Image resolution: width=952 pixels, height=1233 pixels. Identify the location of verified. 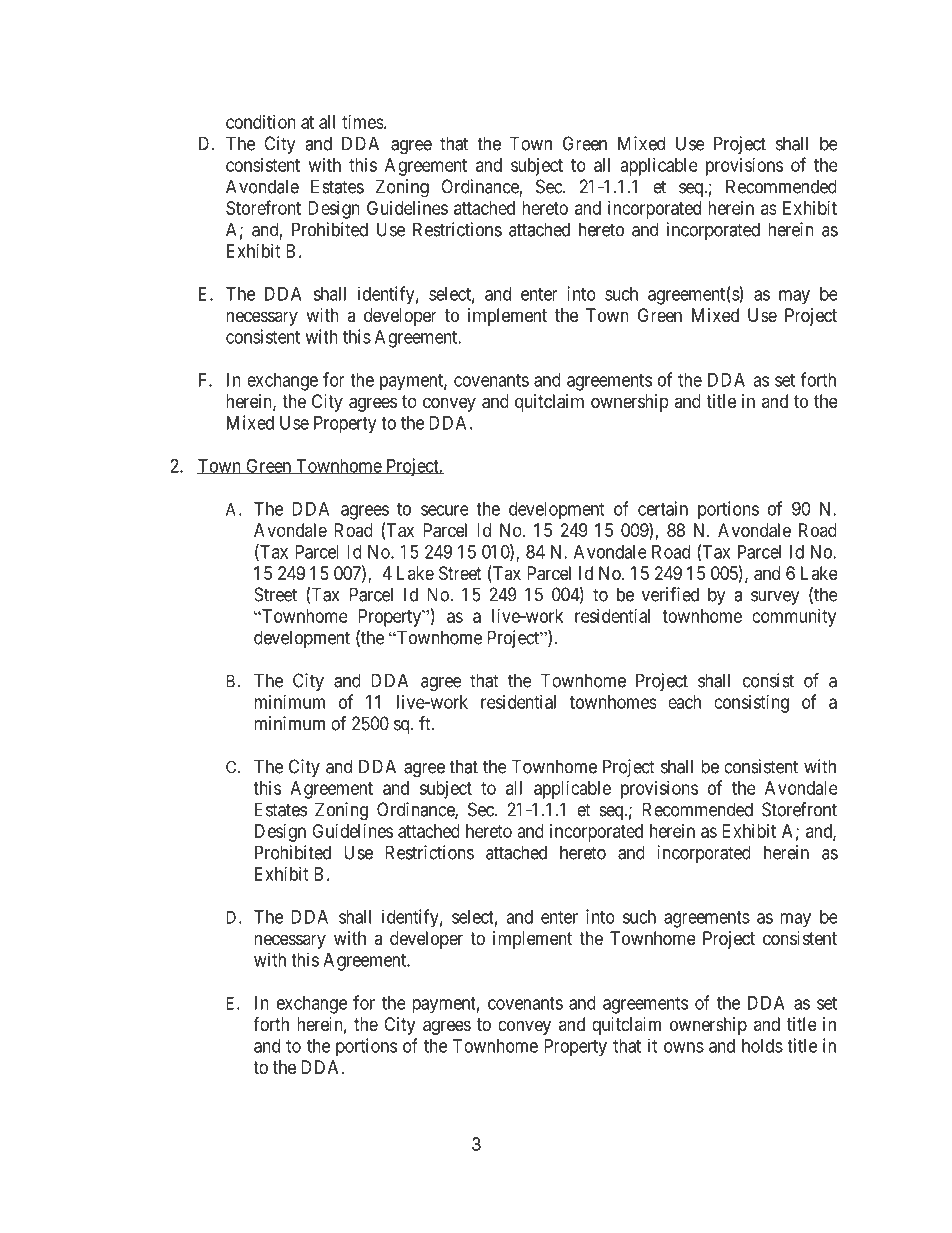
(670, 594).
